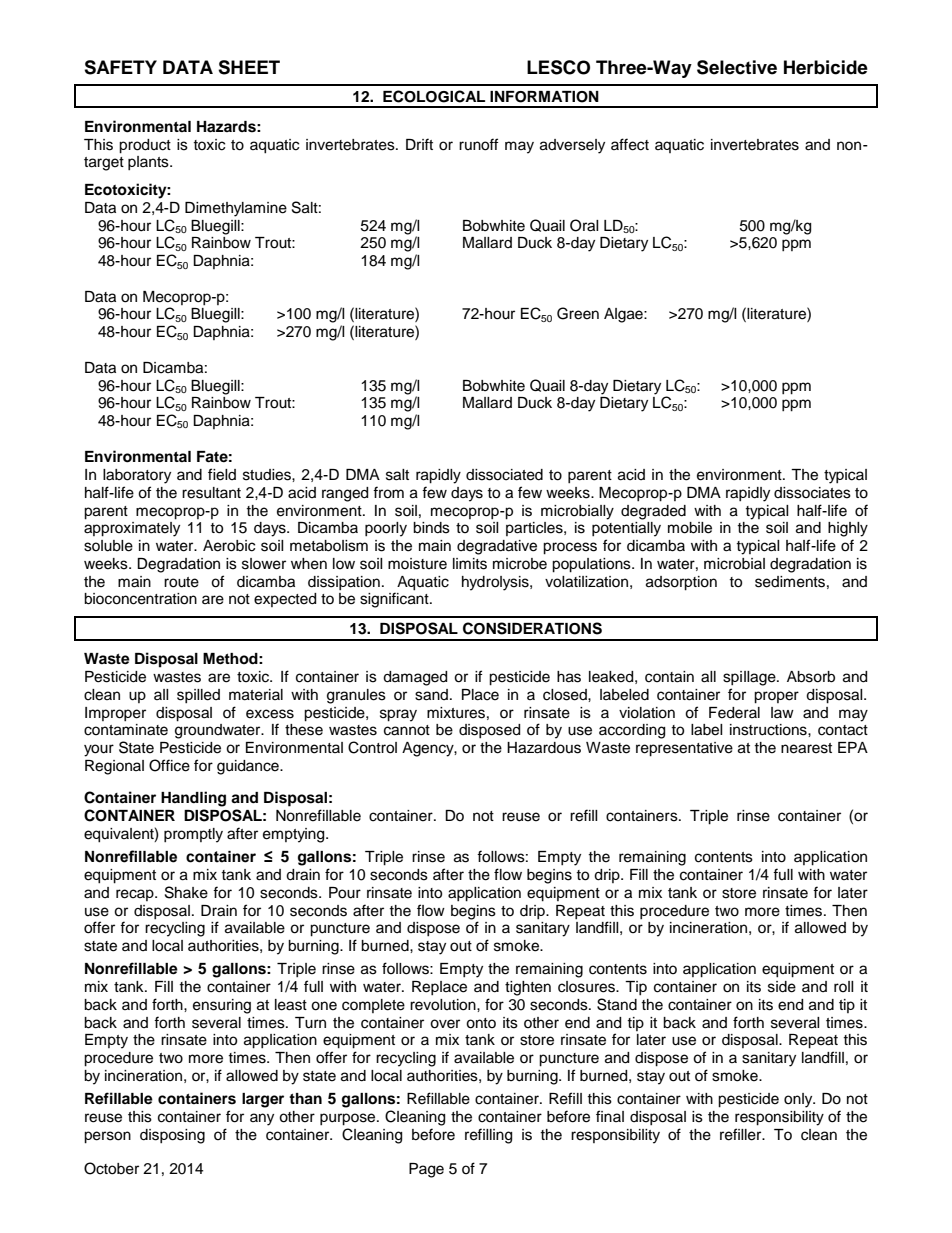 The height and width of the image is (1233, 952). What do you see at coordinates (426, 1170) in the image?
I see `Page` at bounding box center [426, 1170].
